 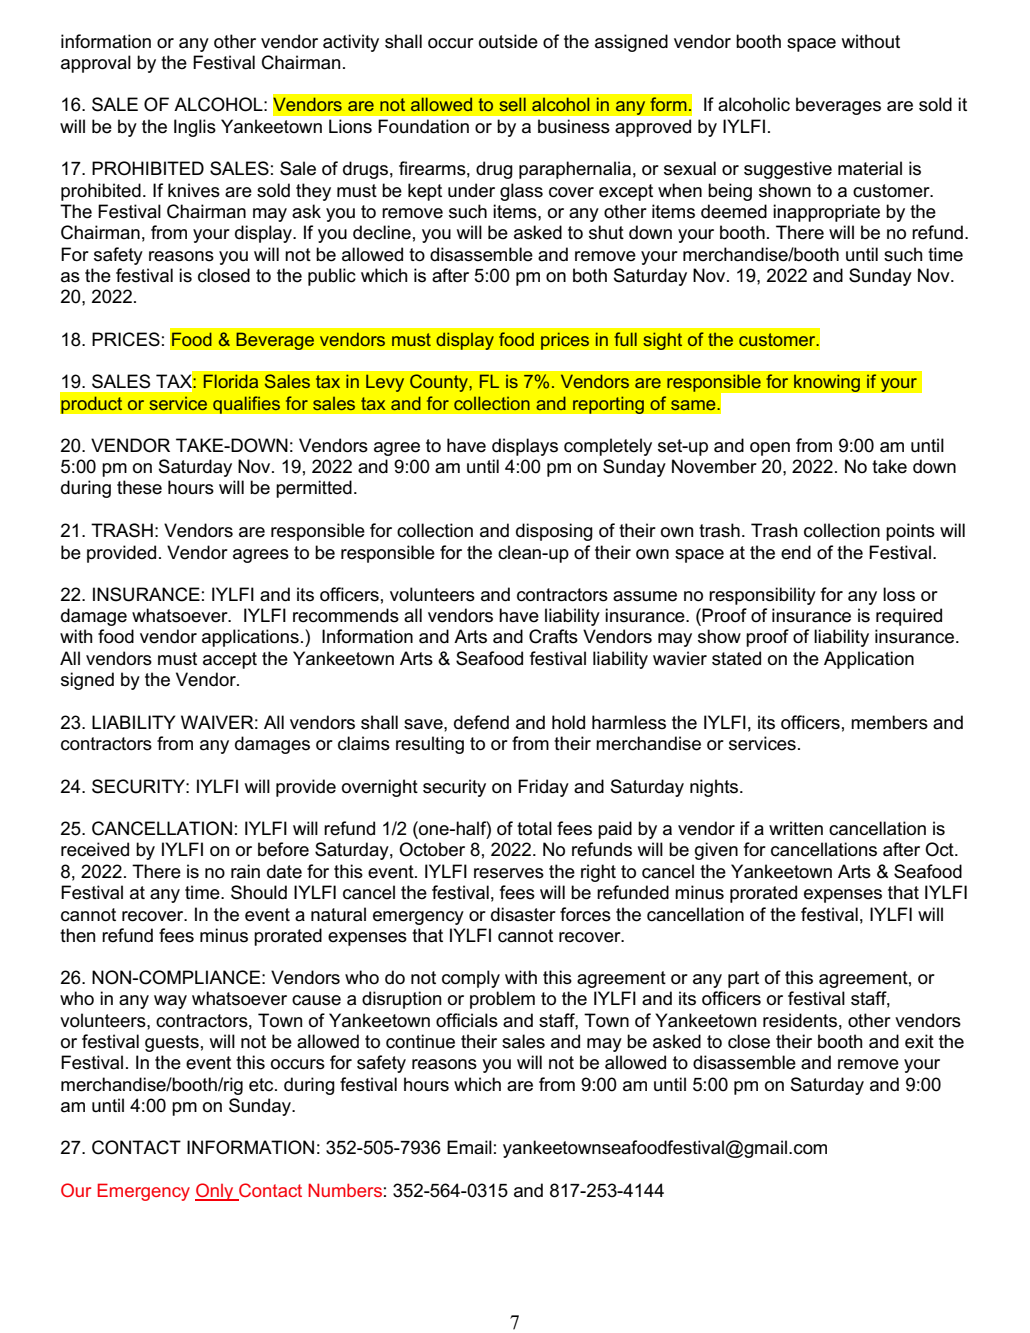 What do you see at coordinates (231, 381) in the image?
I see `Florida` at bounding box center [231, 381].
